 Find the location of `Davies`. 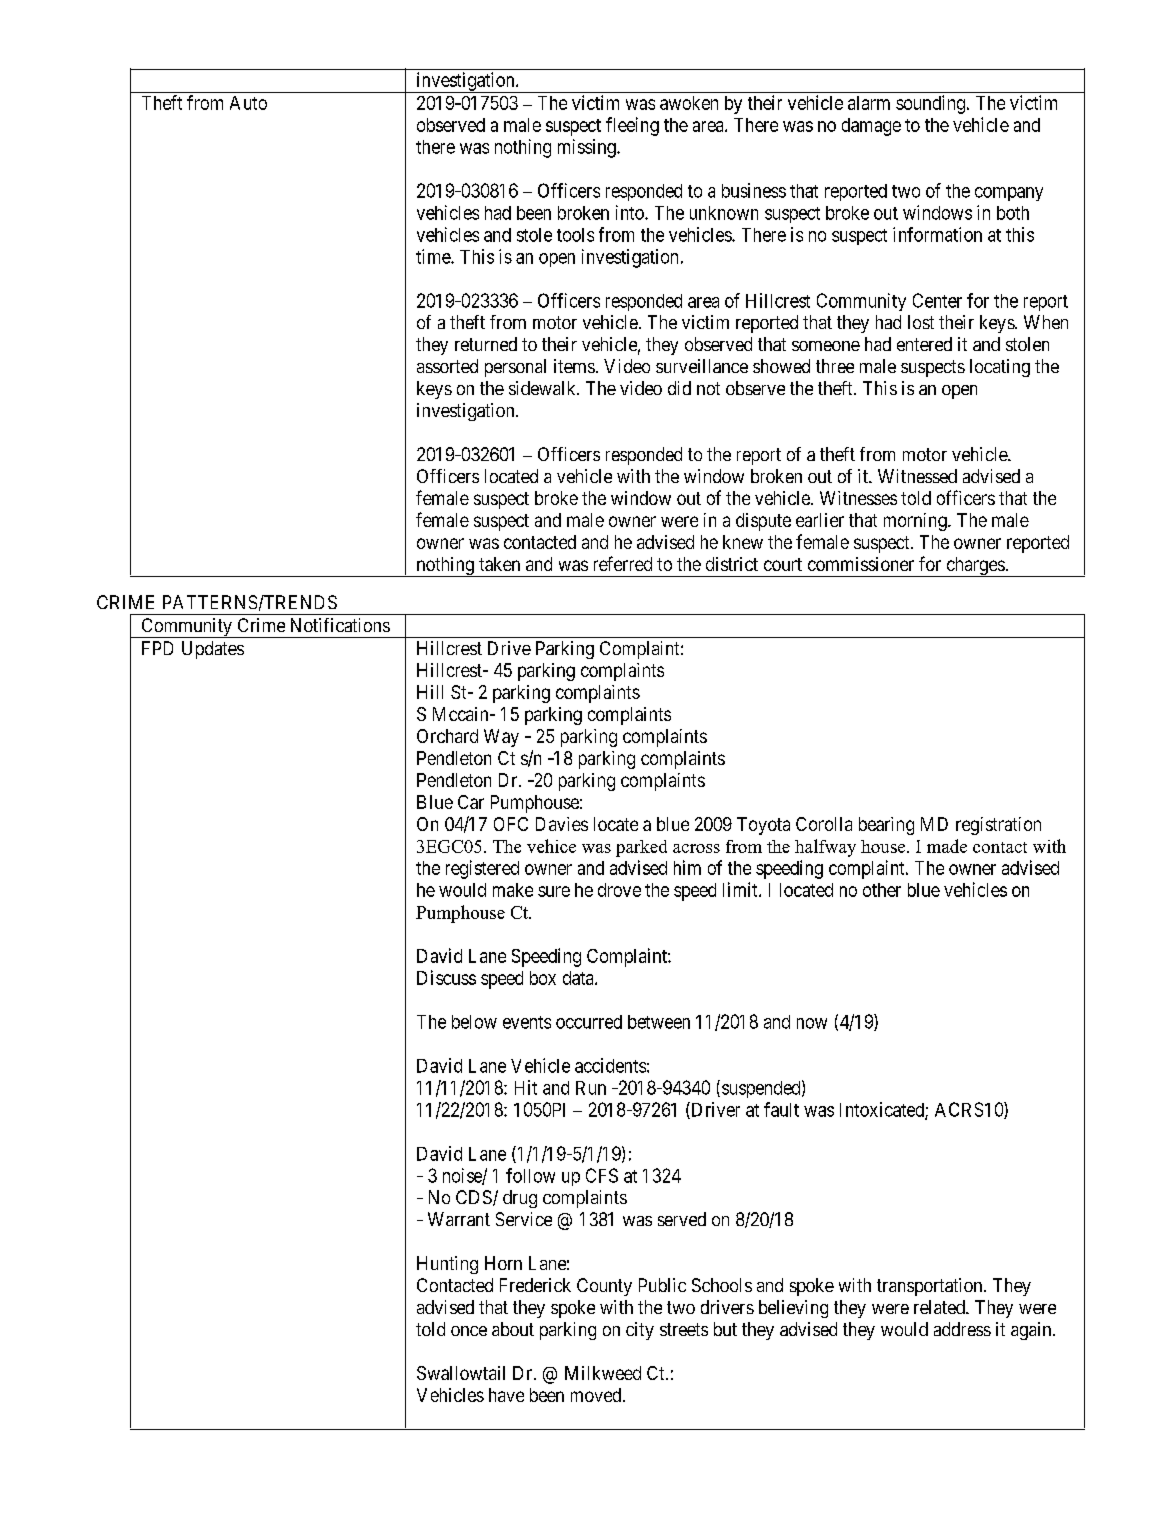

Davies is located at coordinates (562, 824).
